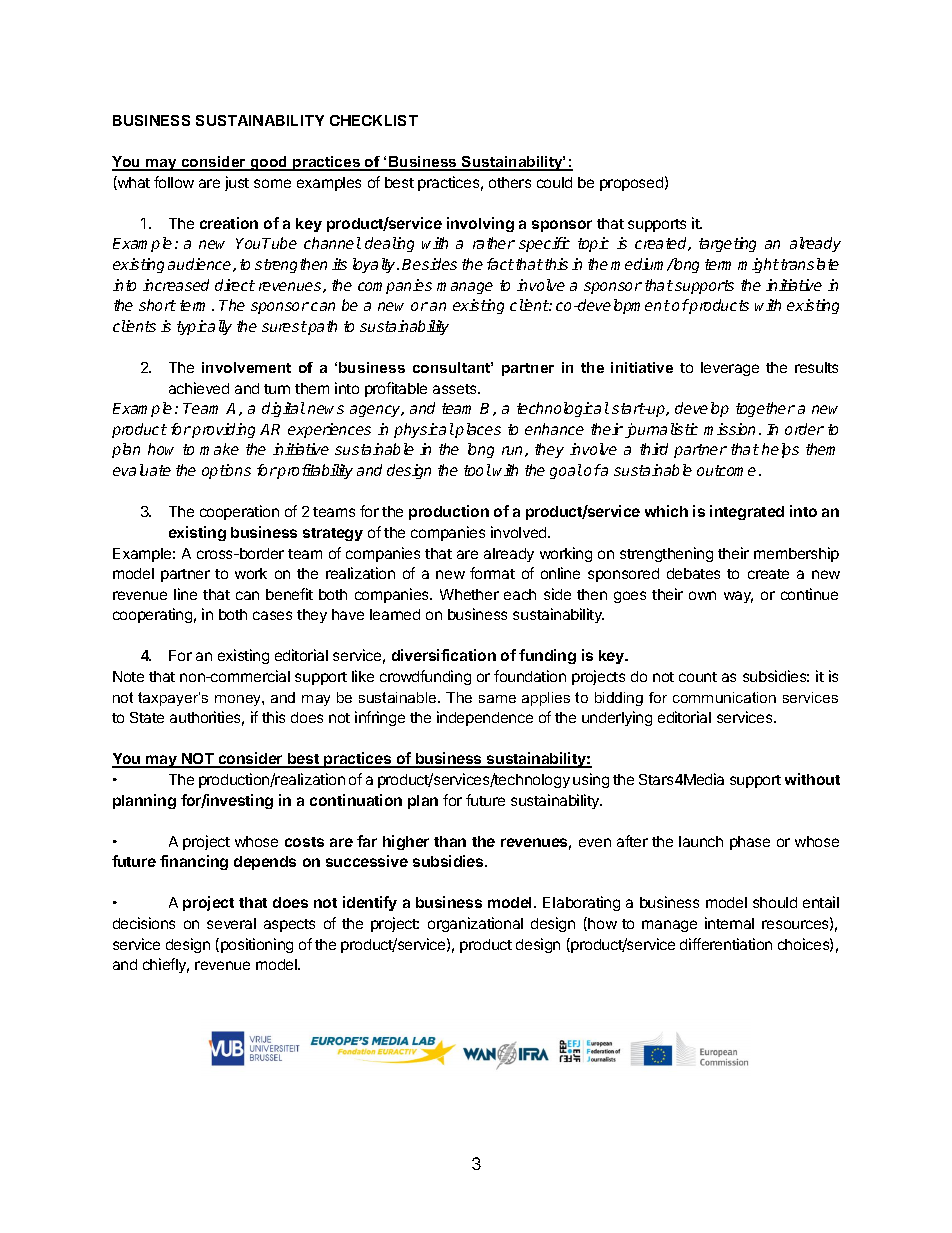 The image size is (952, 1233). I want to click on format, so click(492, 573).
